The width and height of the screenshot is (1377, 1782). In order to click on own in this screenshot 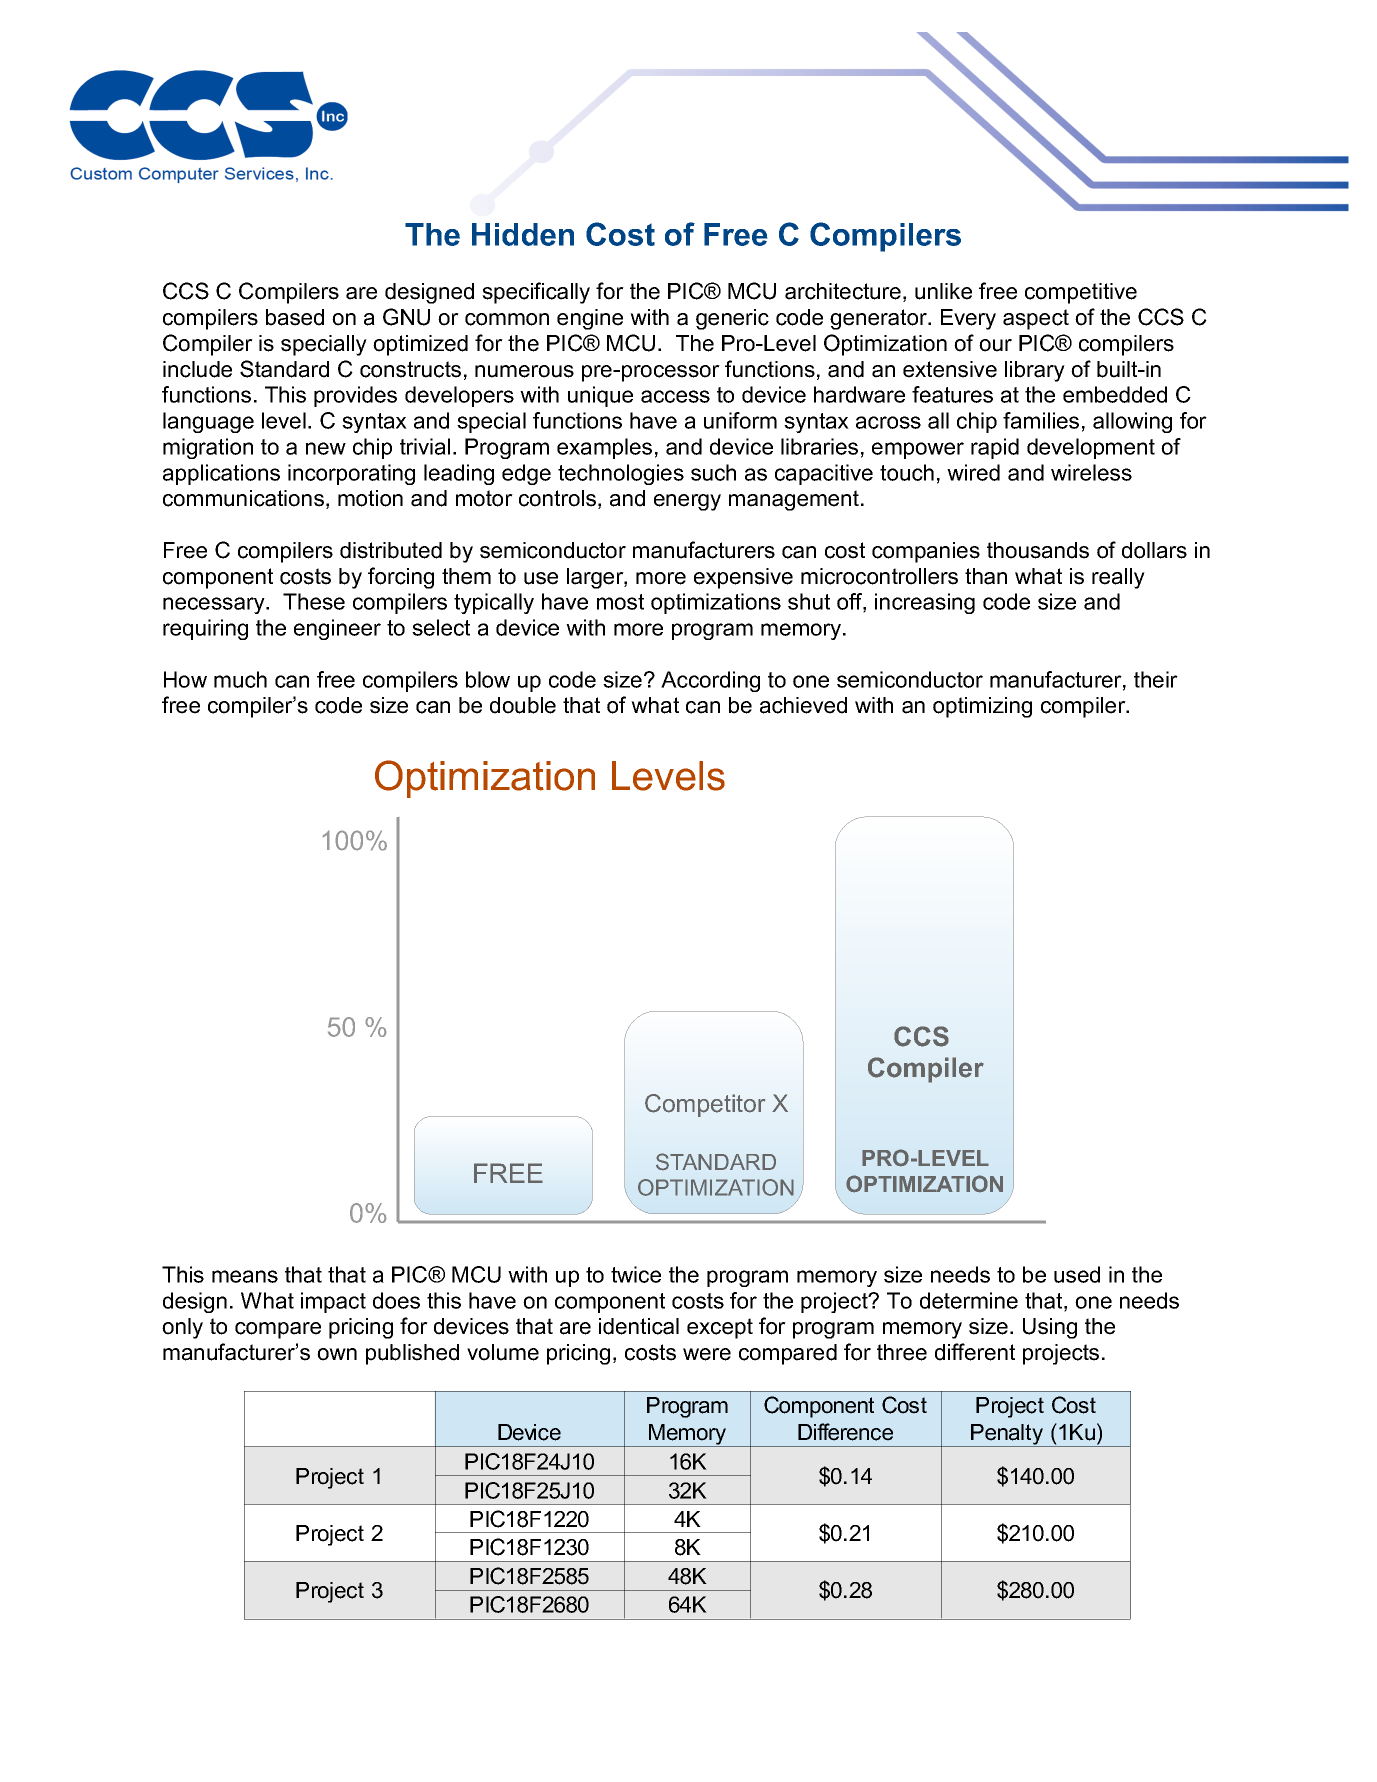, I will do `click(337, 1354)`.
